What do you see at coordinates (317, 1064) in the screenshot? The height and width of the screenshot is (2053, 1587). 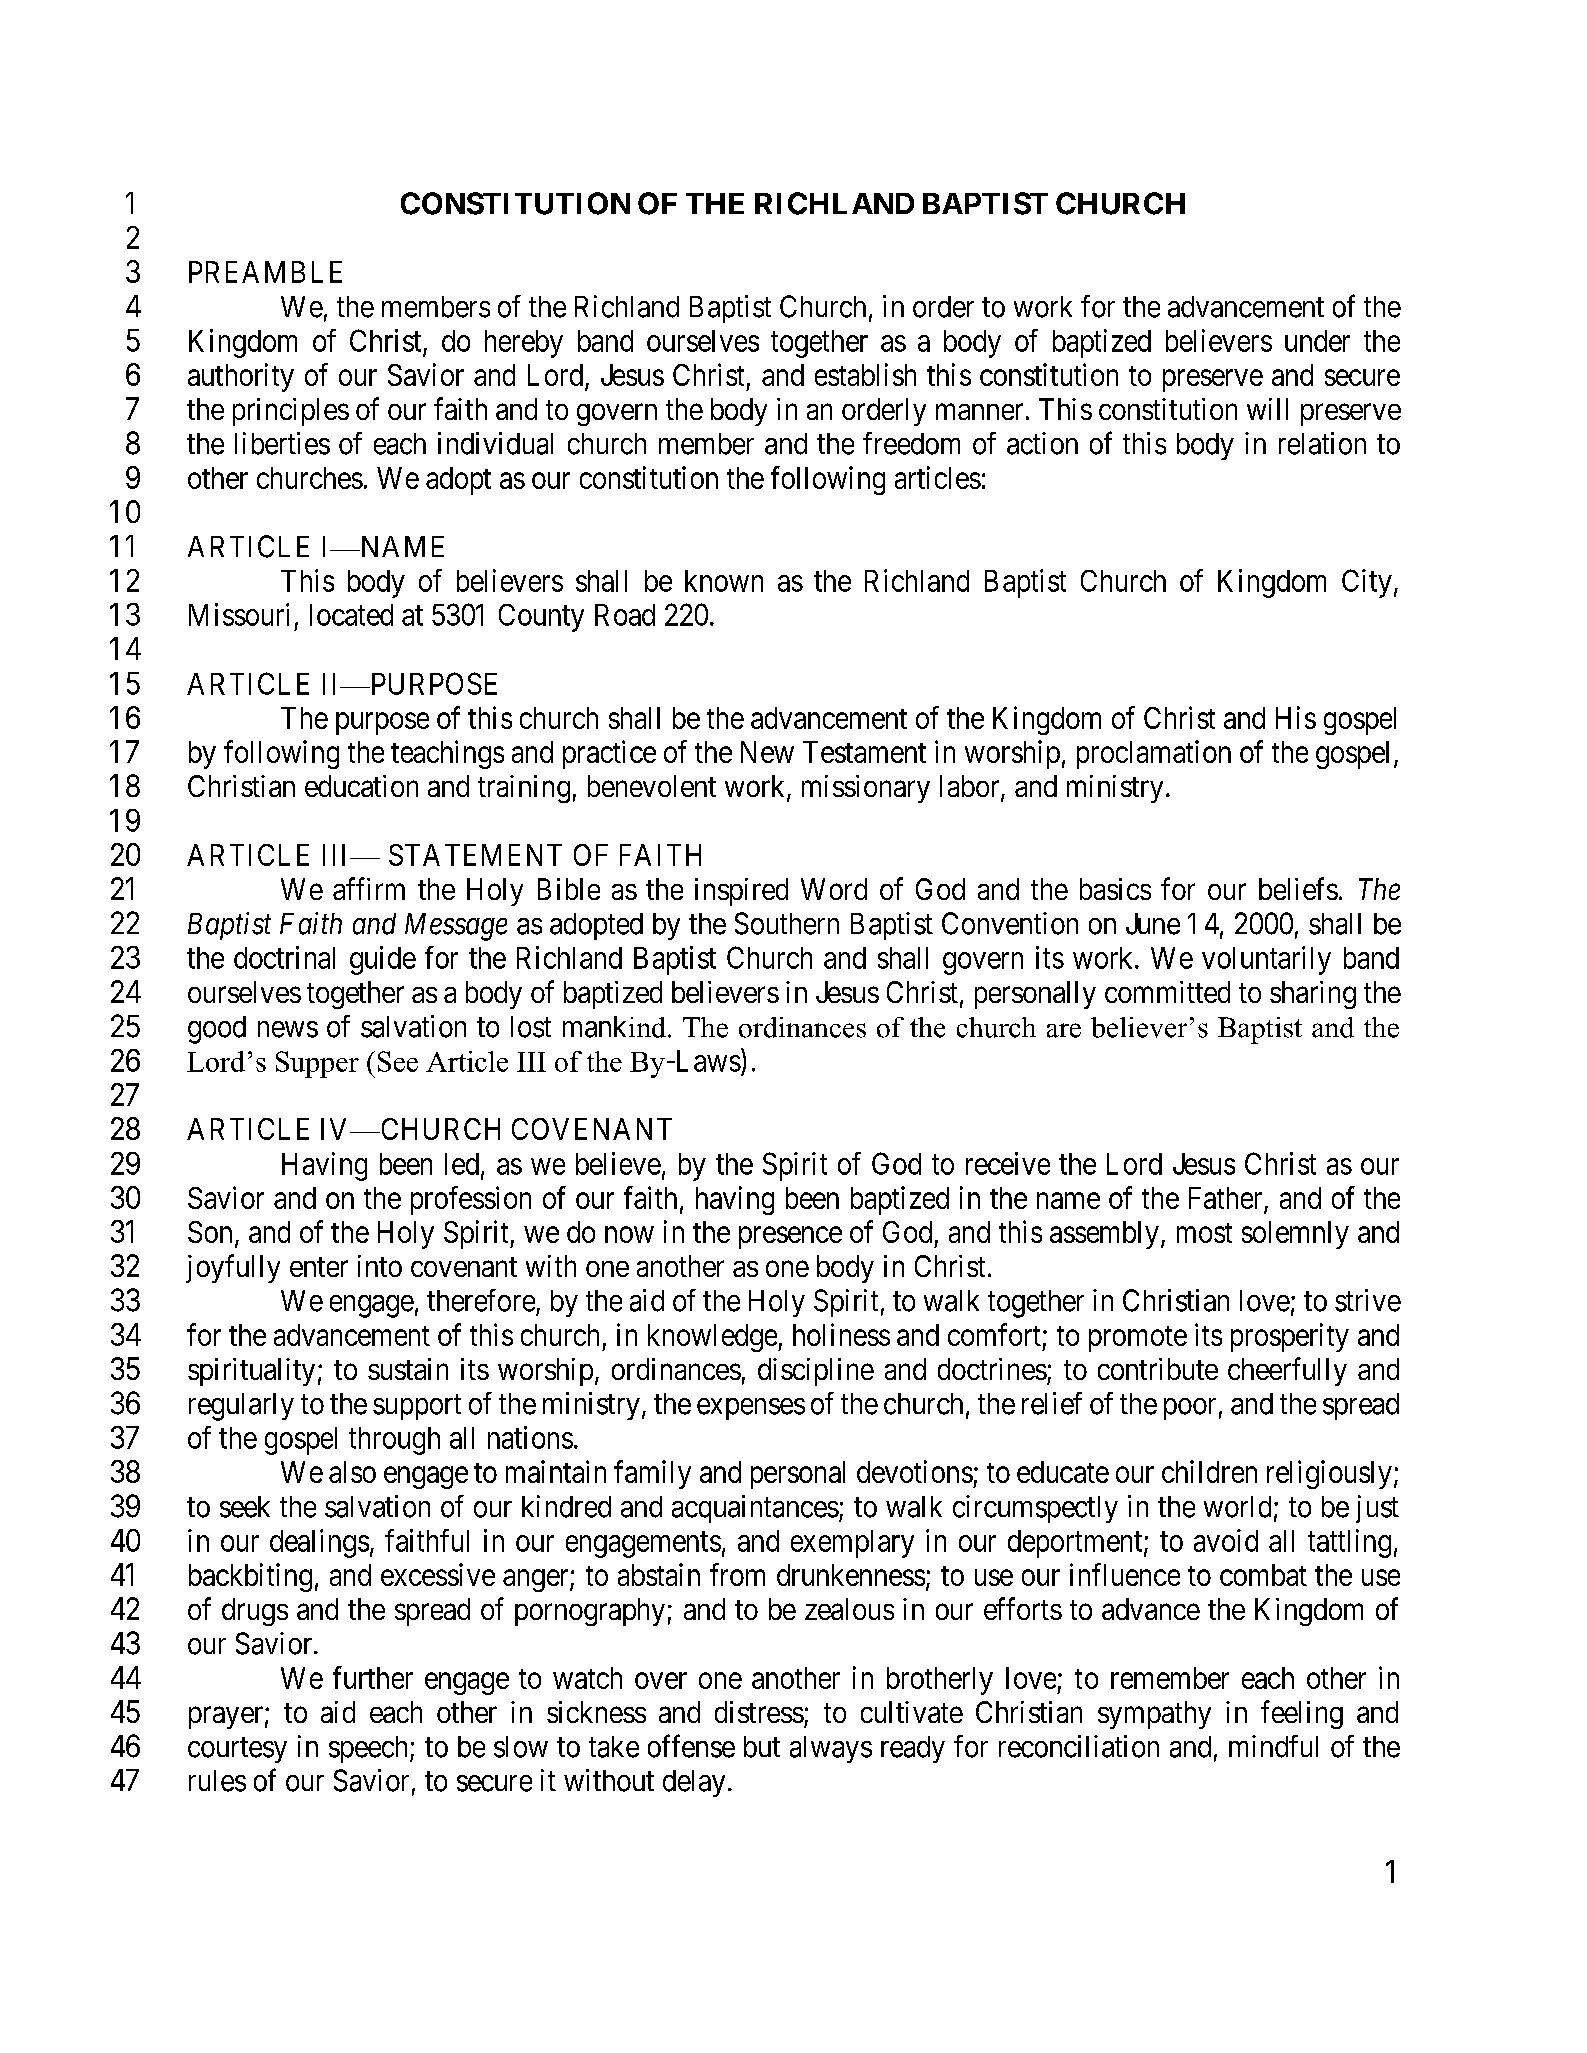 I see `Supper` at bounding box center [317, 1064].
